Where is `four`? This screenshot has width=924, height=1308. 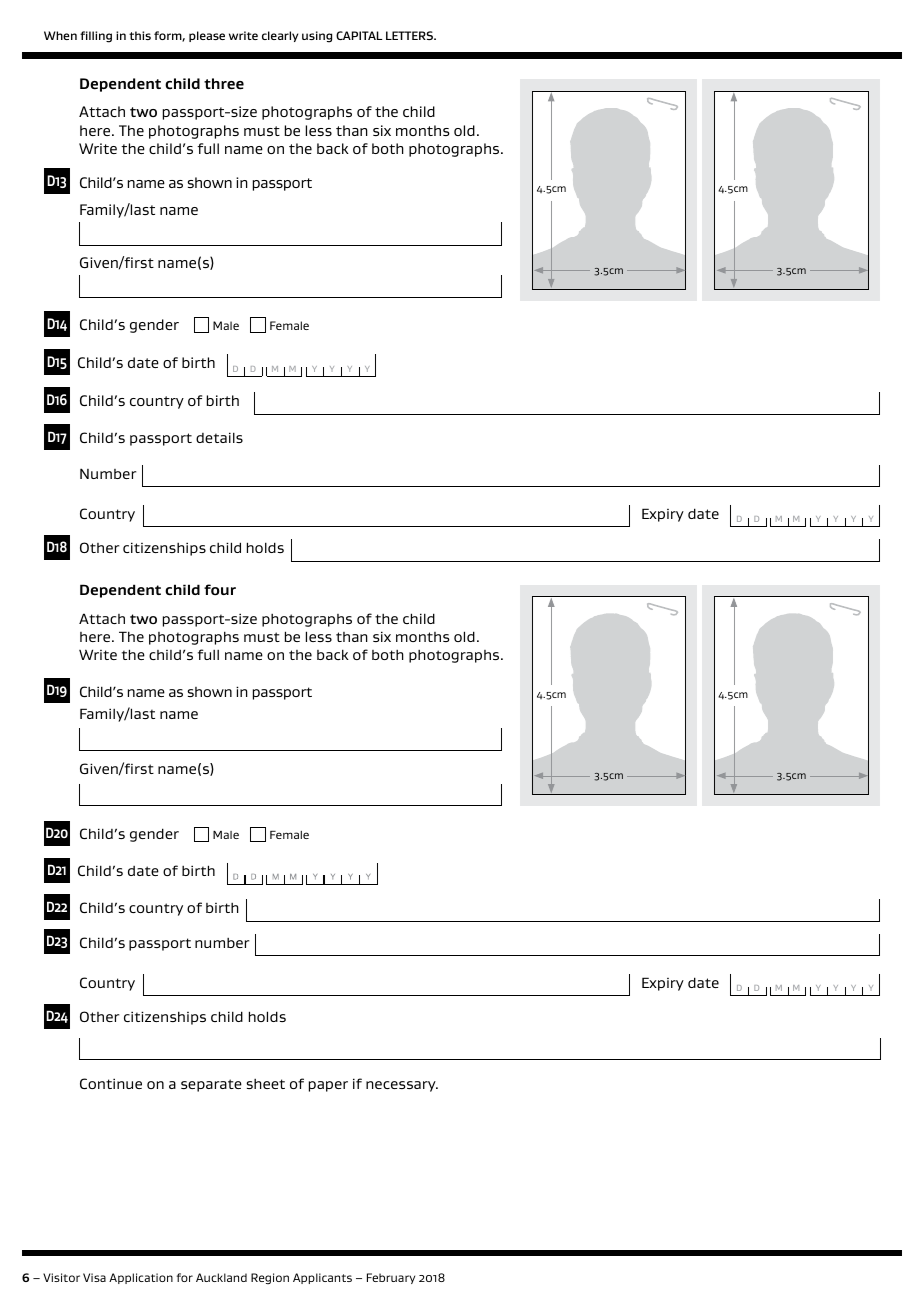
four is located at coordinates (220, 590).
